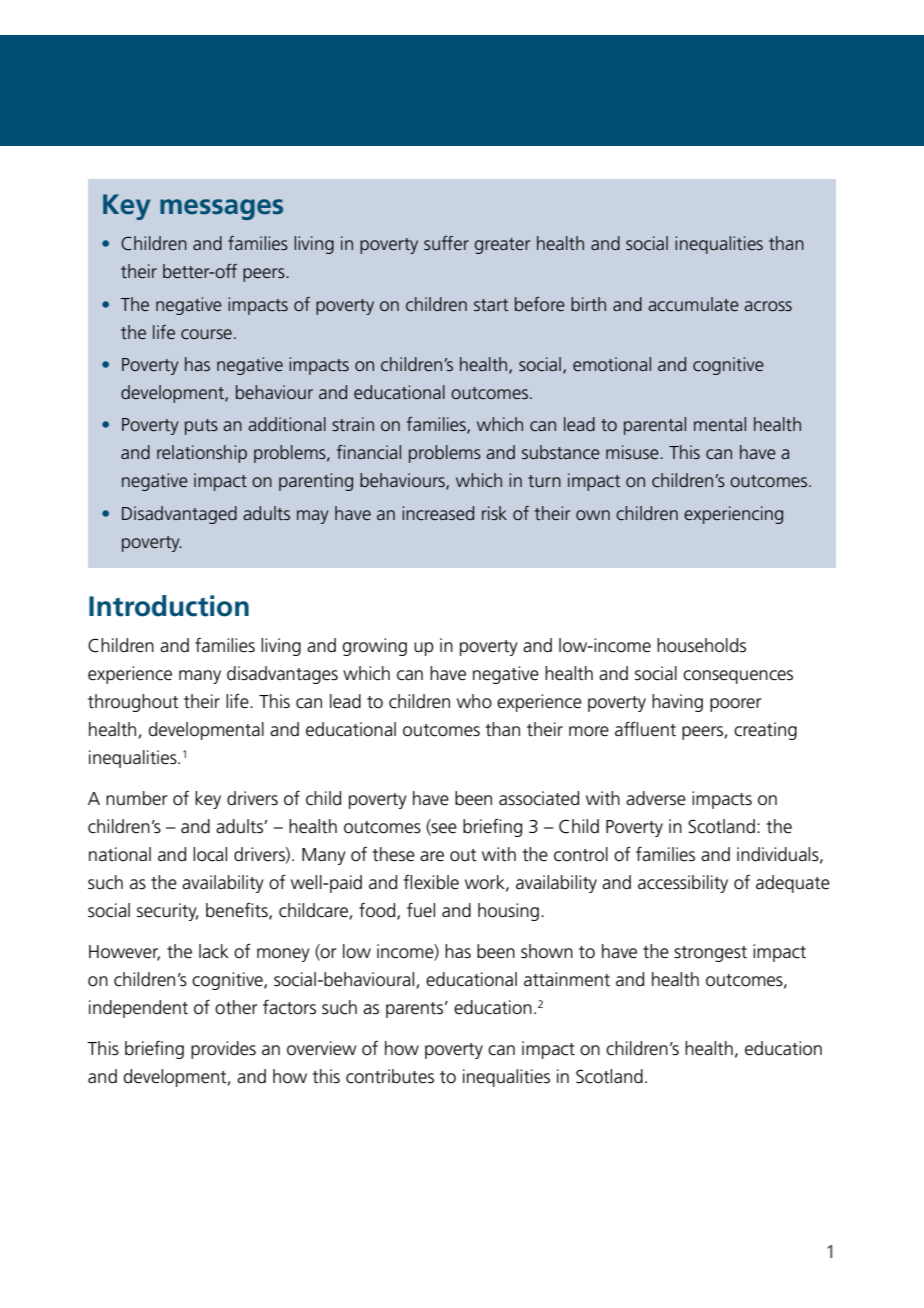 The height and width of the screenshot is (1308, 924). What do you see at coordinates (733, 515) in the screenshot?
I see `experiencing` at bounding box center [733, 515].
